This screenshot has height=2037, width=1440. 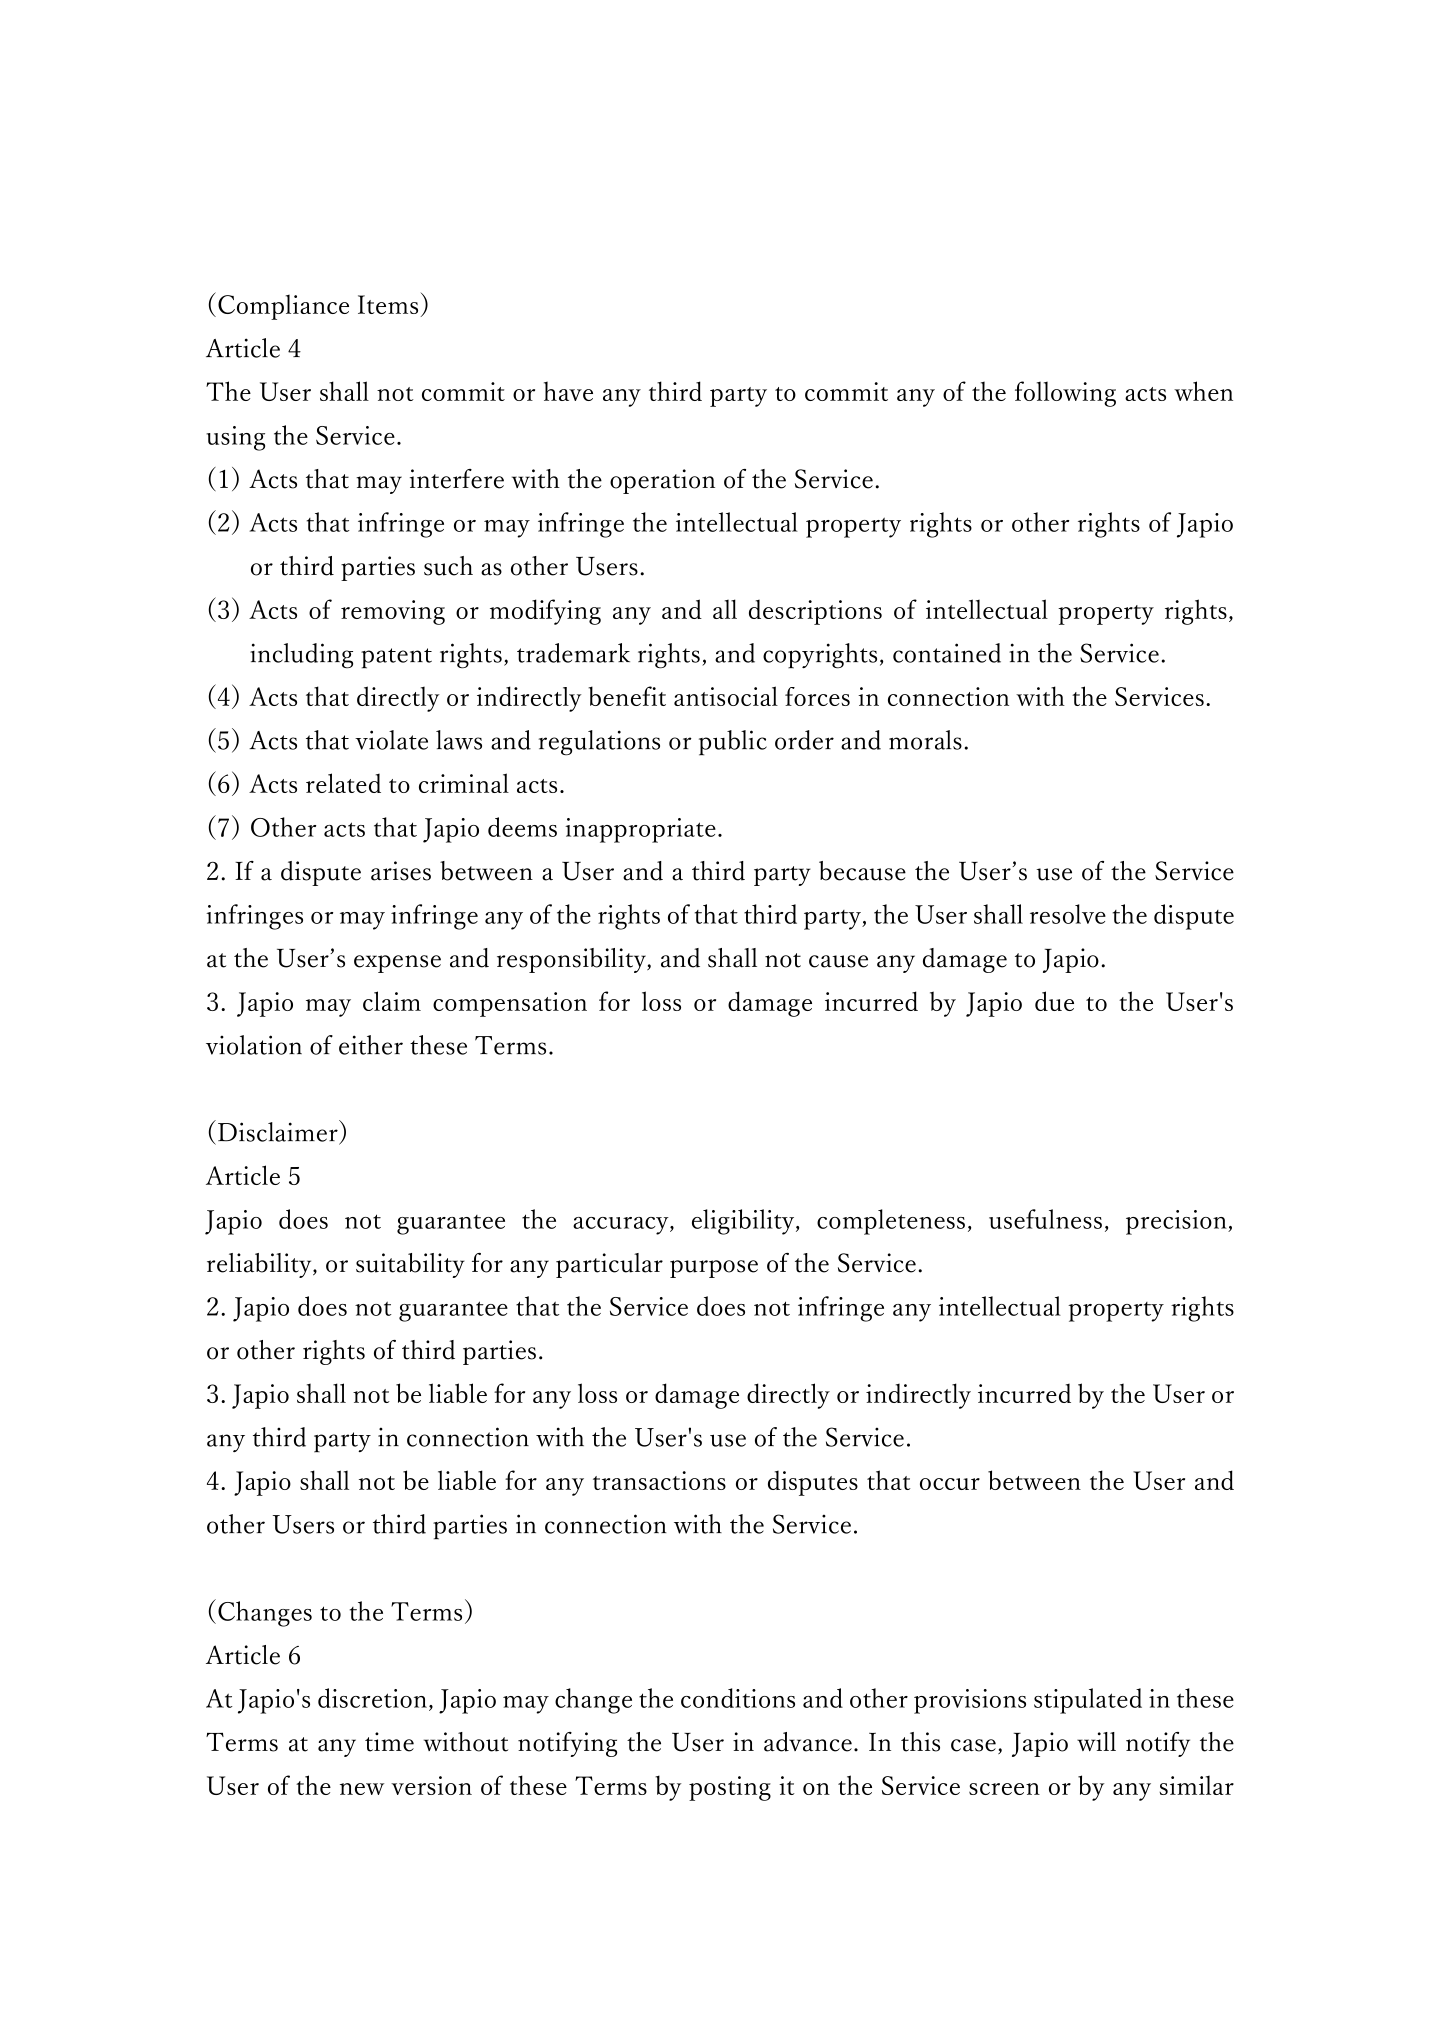 What do you see at coordinates (1065, 394) in the screenshot?
I see `following` at bounding box center [1065, 394].
